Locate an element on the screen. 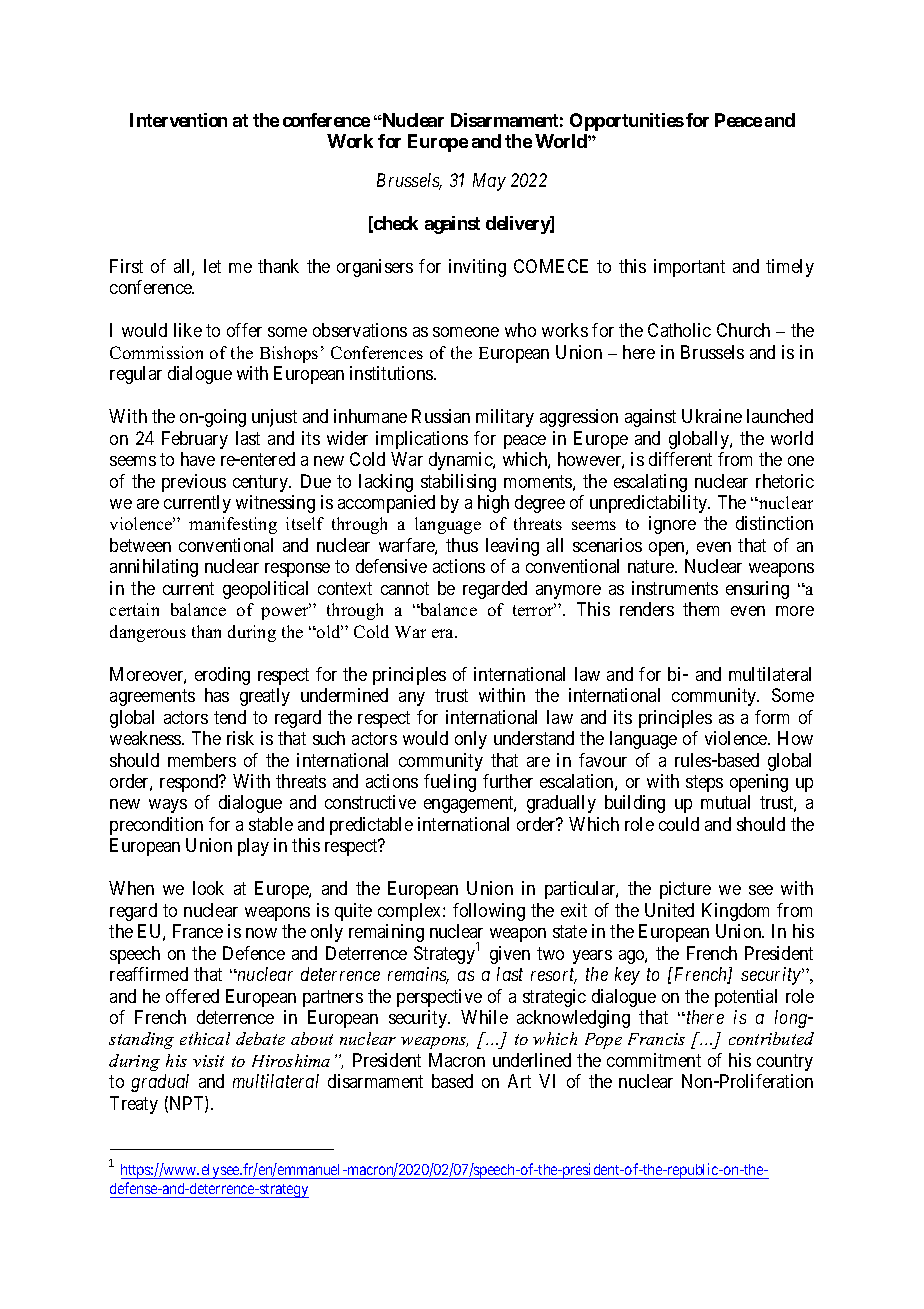  commitment is located at coordinates (654, 1060).
